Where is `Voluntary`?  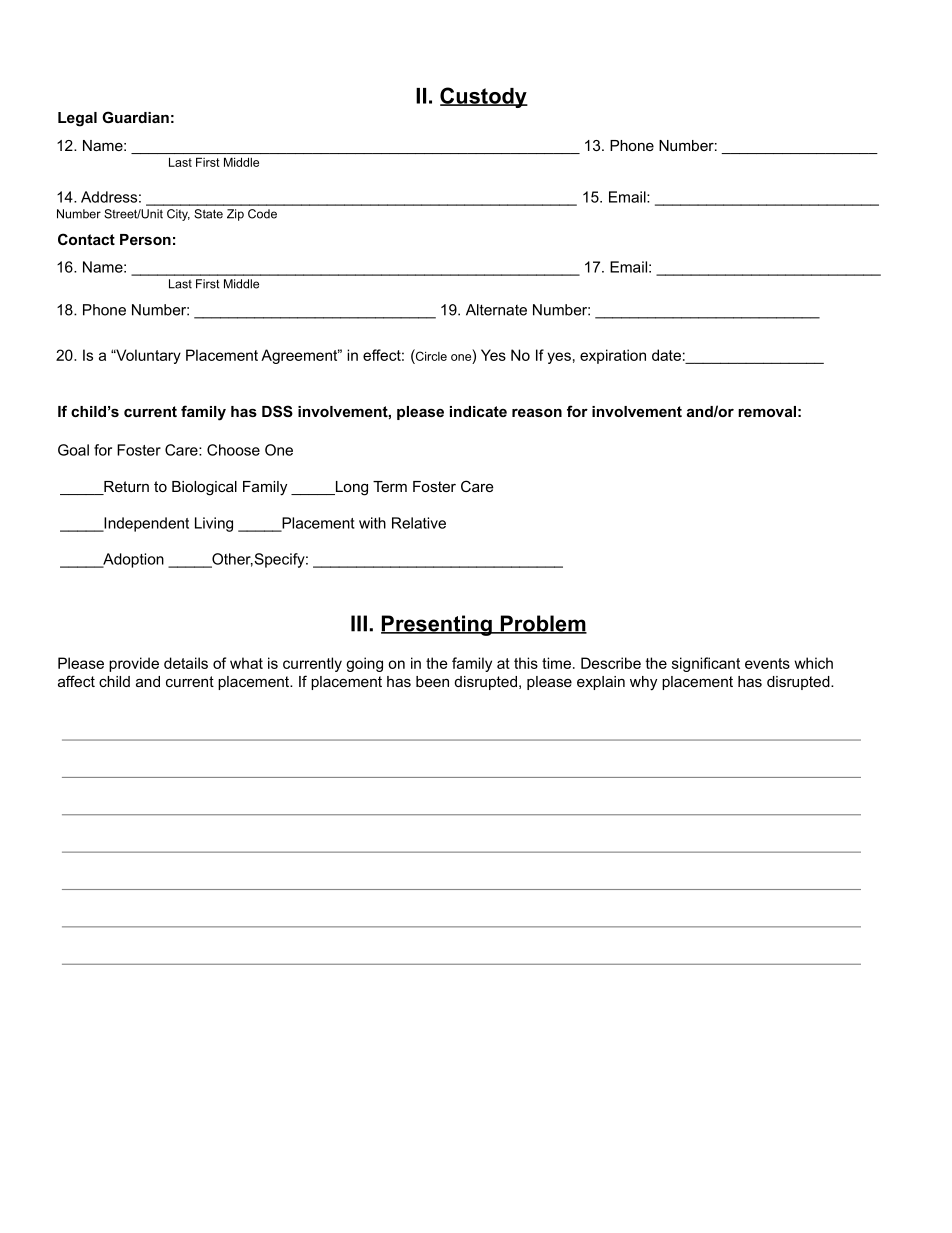 Voluntary is located at coordinates (147, 356).
